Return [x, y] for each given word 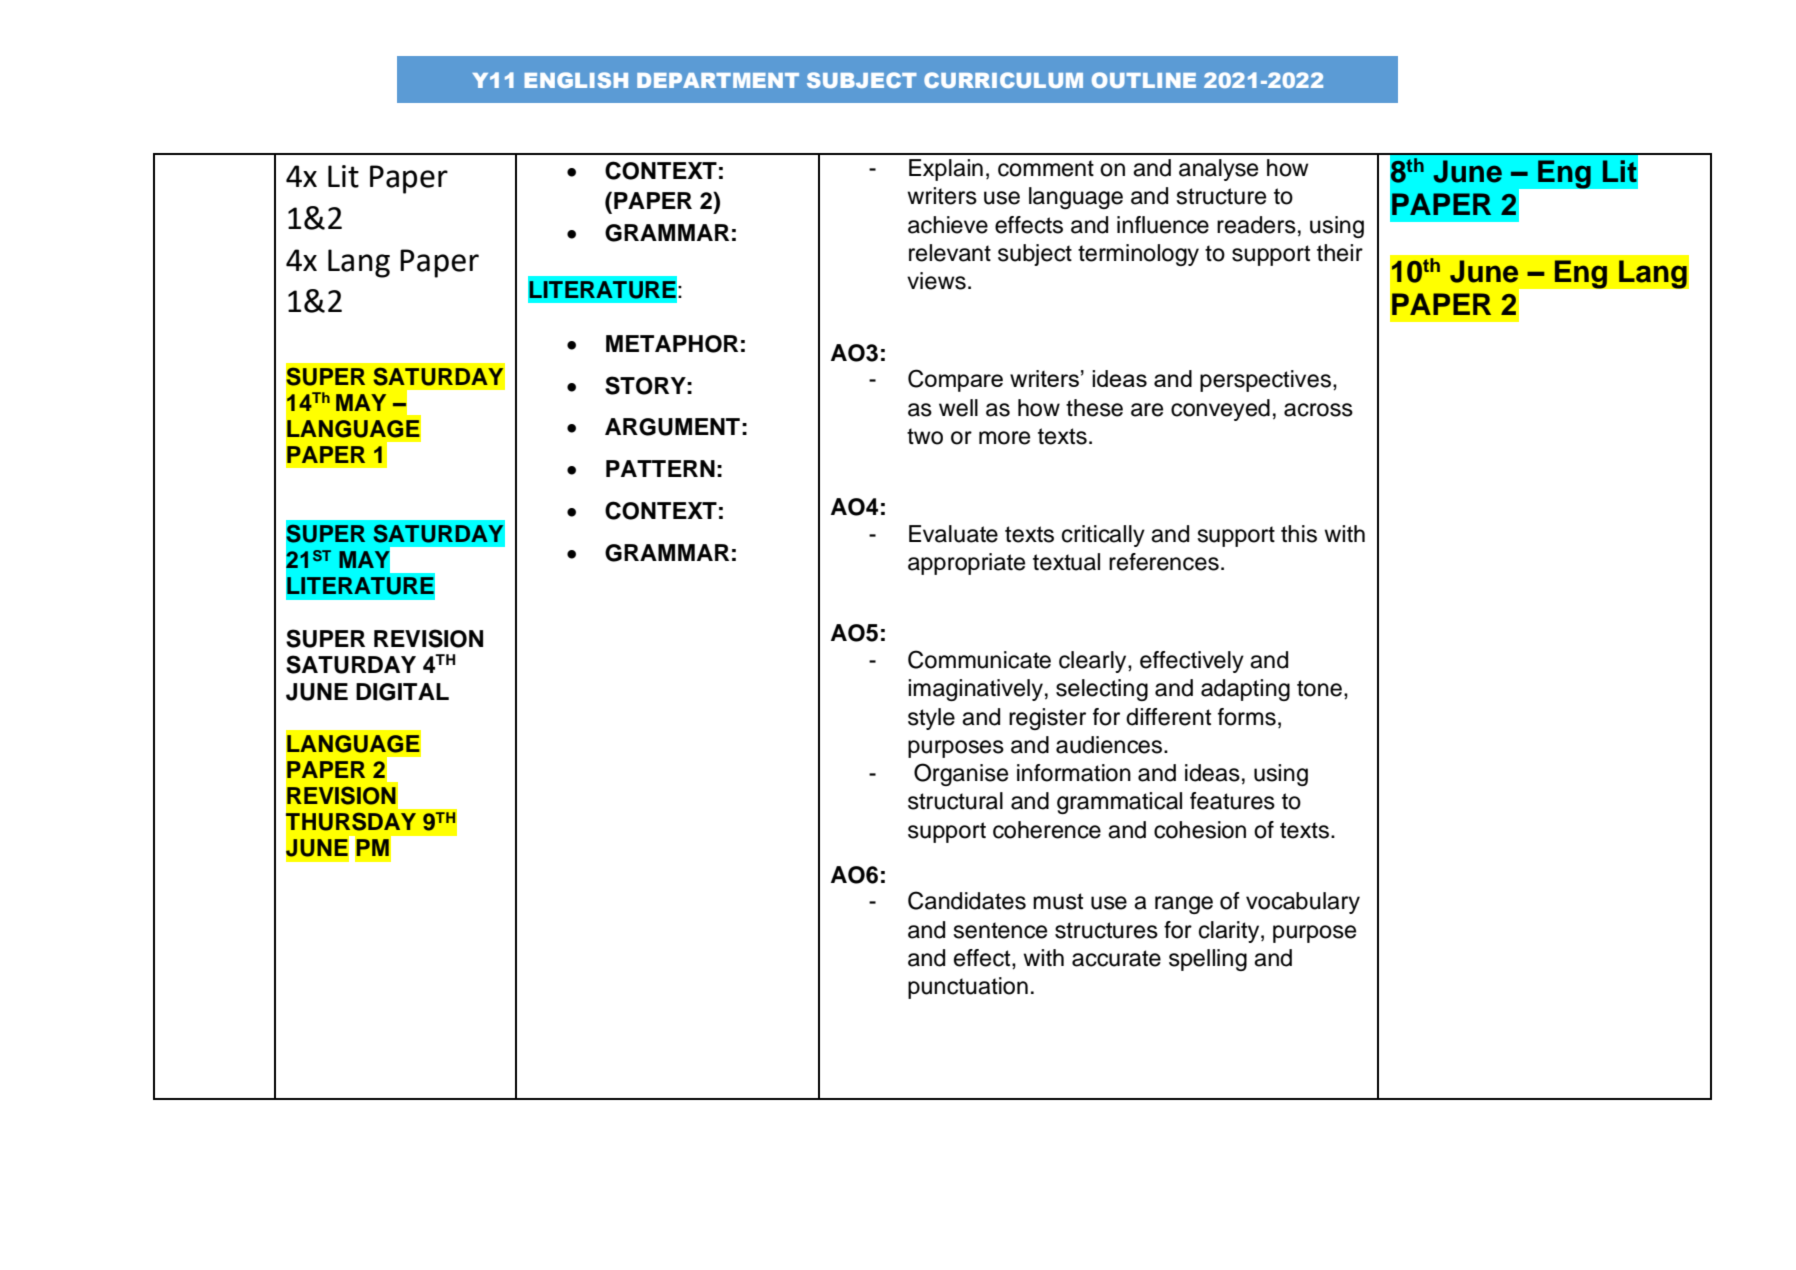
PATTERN [660, 468]
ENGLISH [576, 80]
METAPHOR [672, 344]
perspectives [1265, 381]
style [931, 719]
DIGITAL [402, 692]
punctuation [968, 988]
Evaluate [953, 534]
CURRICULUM [1003, 80]
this [1299, 534]
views [936, 281]
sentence [1000, 930]
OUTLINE [1144, 80]
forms [1247, 717]
